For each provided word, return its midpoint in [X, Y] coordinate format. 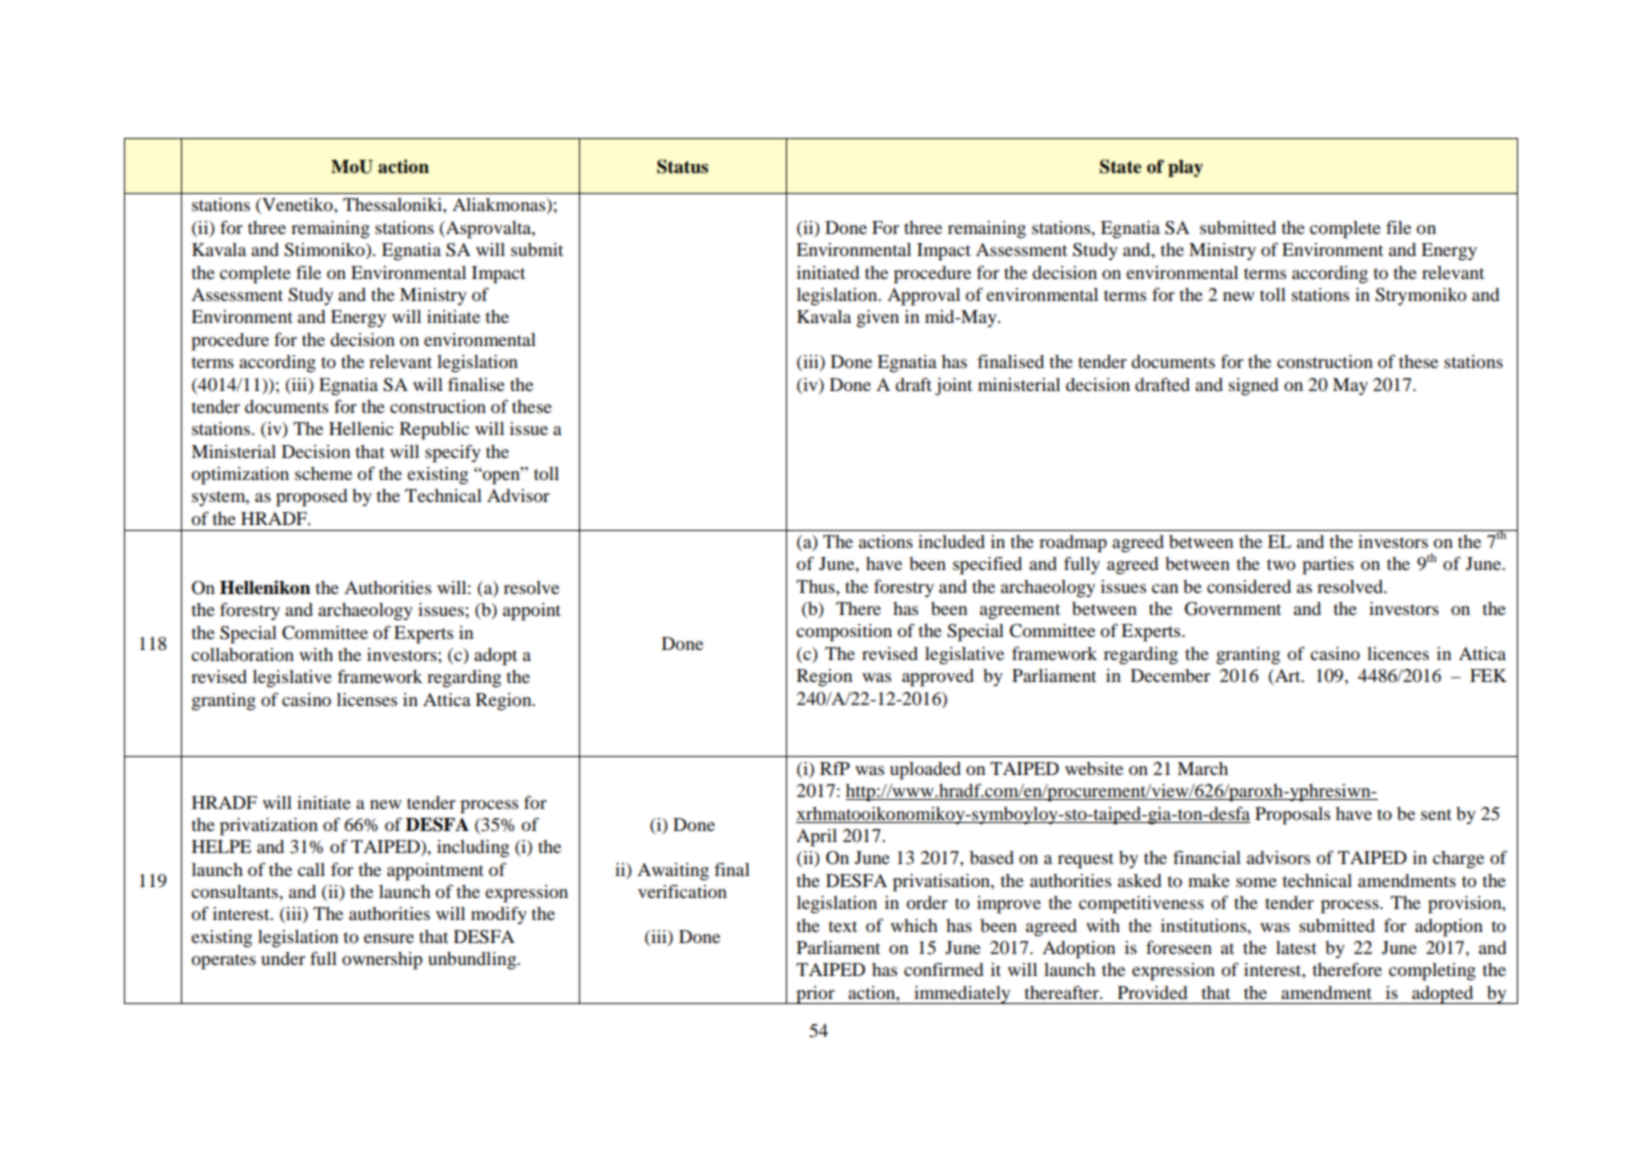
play [1185, 168]
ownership [382, 961]
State [1121, 166]
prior [815, 995]
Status [682, 166]
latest [1296, 947]
